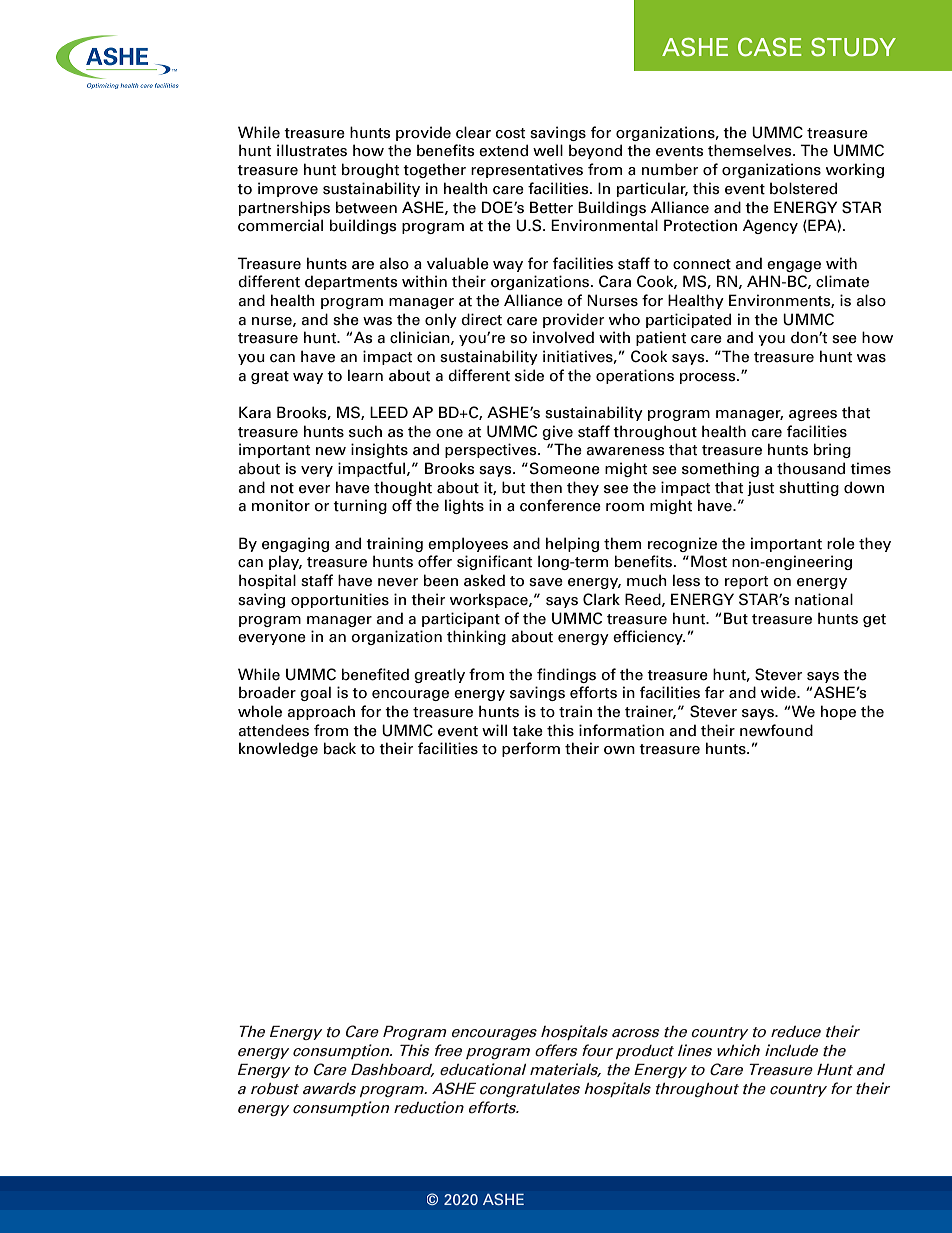 This screenshot has width=952, height=1233. Describe the element at coordinates (321, 712) in the screenshot. I see `approach` at that location.
